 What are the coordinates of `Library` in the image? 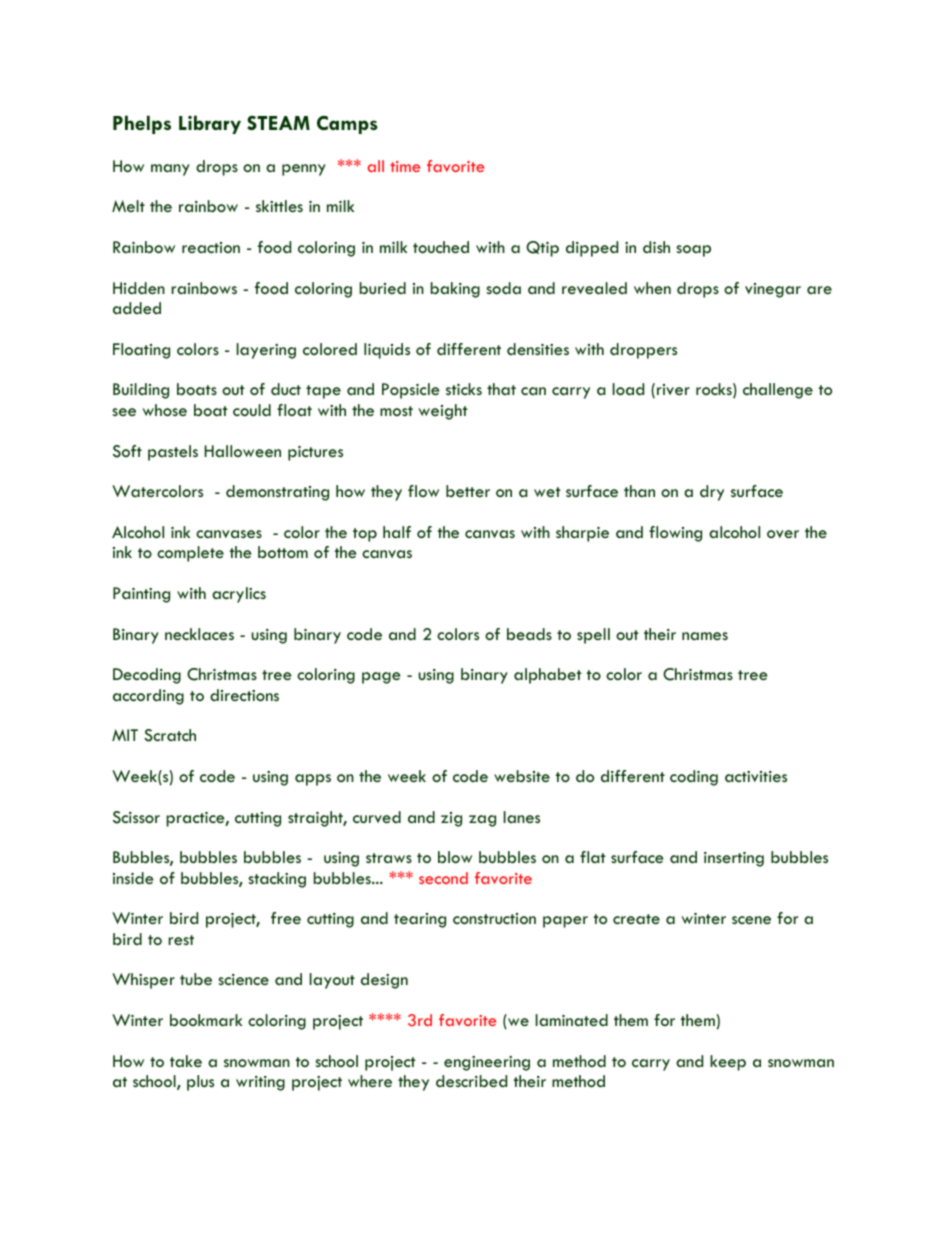 It's located at (210, 124).
